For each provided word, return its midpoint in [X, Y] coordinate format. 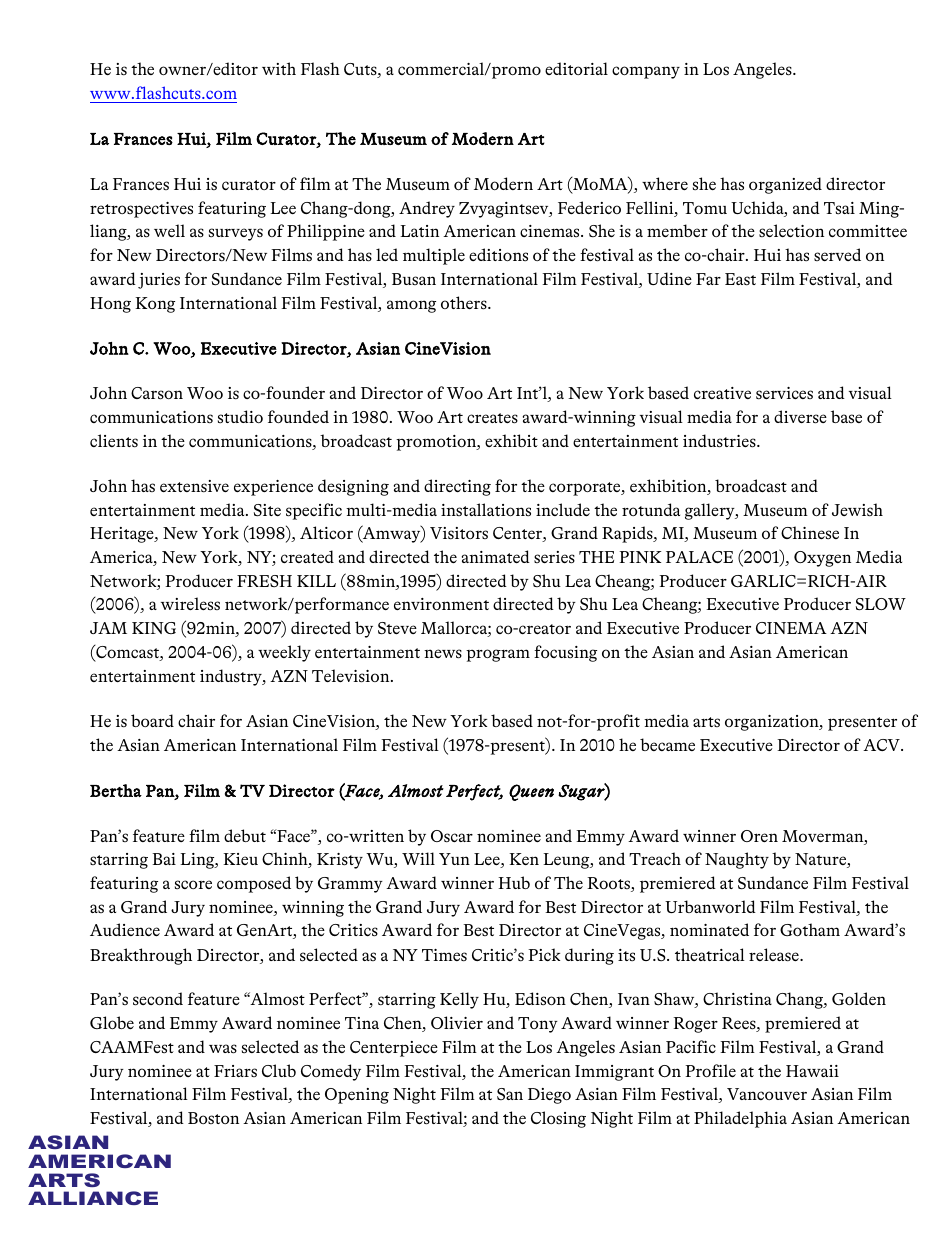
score [193, 884]
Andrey [427, 209]
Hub [514, 882]
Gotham [810, 929]
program [498, 655]
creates [492, 418]
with [279, 68]
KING [154, 628]
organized [785, 185]
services [784, 393]
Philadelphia [740, 1119]
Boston [213, 1118]
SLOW [881, 604]
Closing [558, 1119]
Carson [157, 393]
